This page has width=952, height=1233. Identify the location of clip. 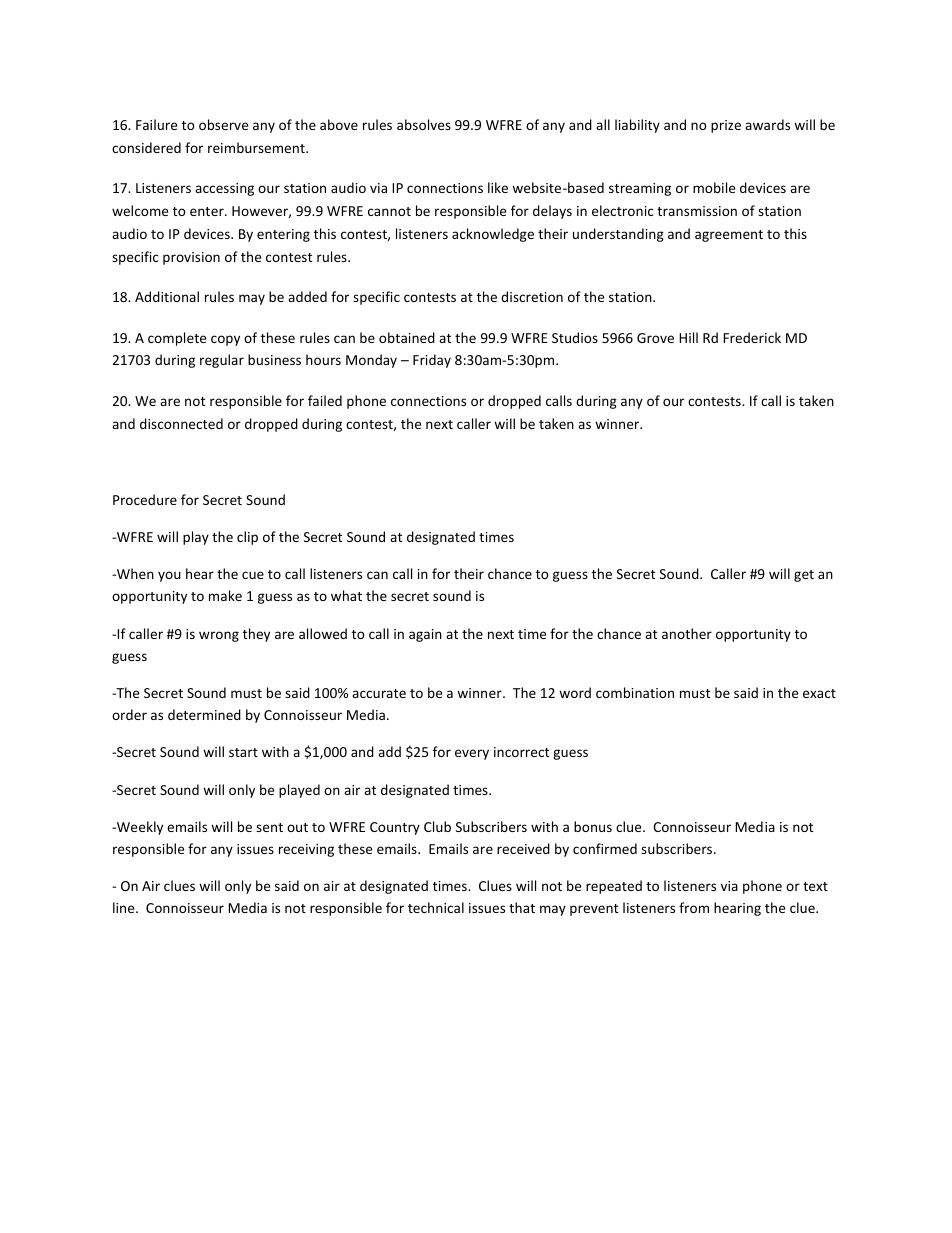
(247, 538).
